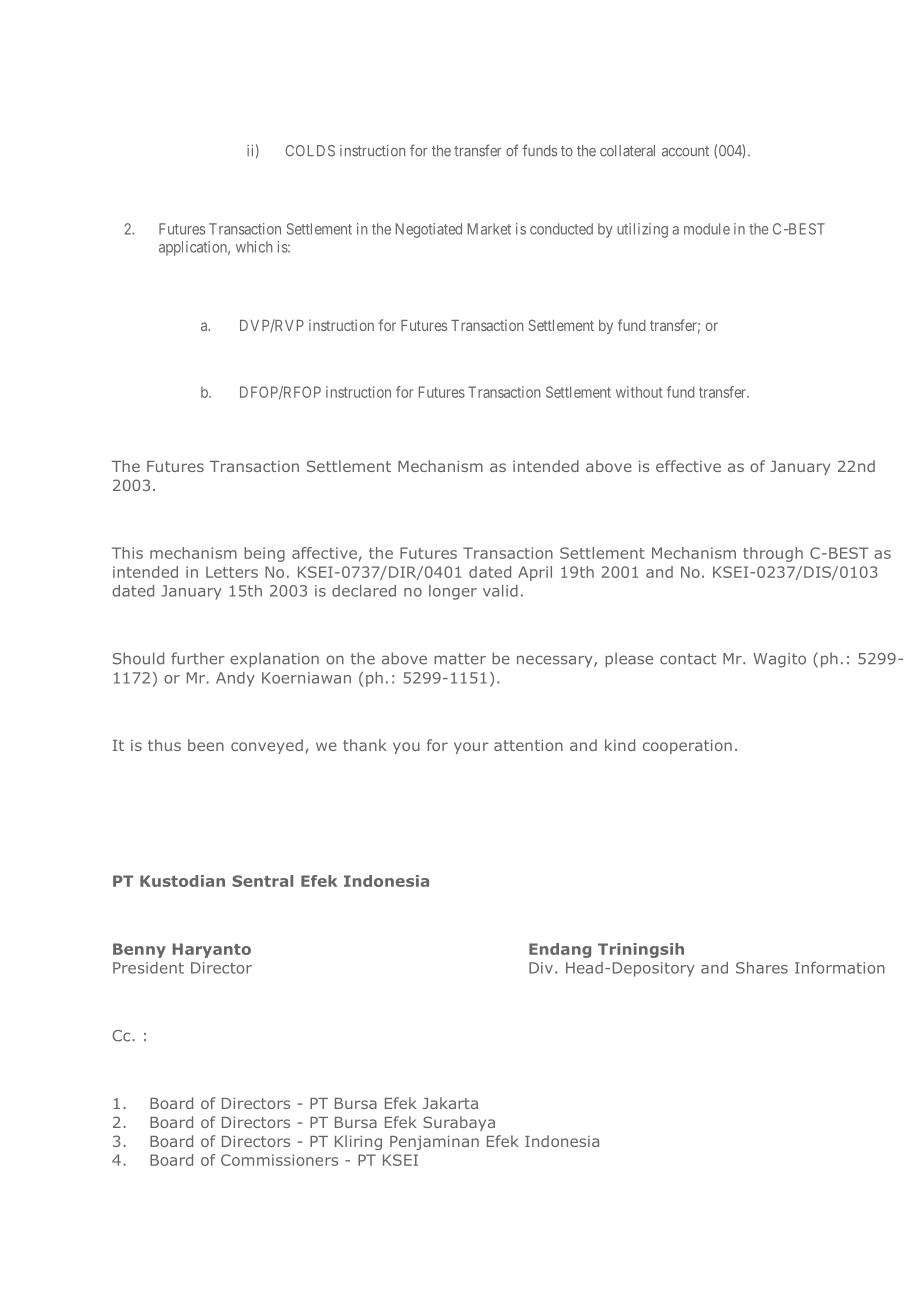 This screenshot has width=924, height=1308. I want to click on Div, so click(541, 968).
